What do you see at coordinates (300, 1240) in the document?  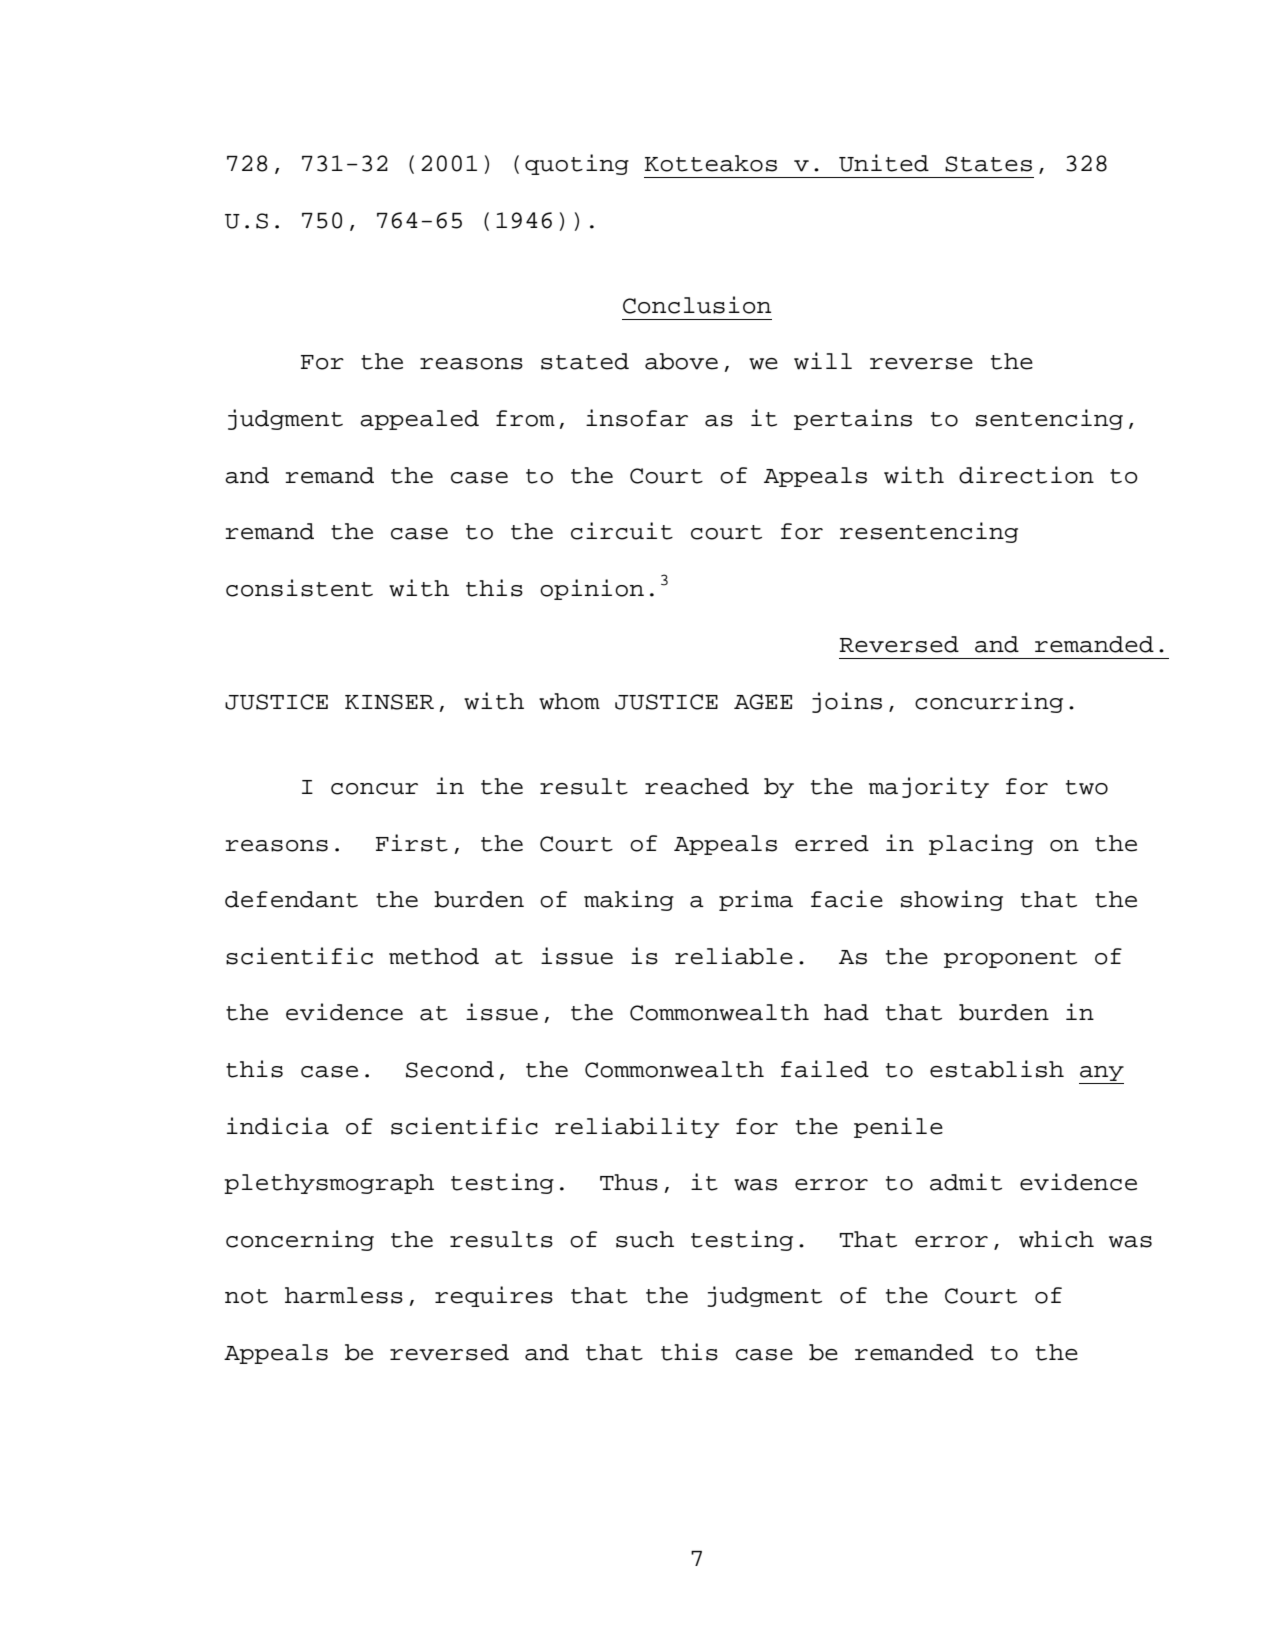 I see `concerning` at bounding box center [300, 1240].
